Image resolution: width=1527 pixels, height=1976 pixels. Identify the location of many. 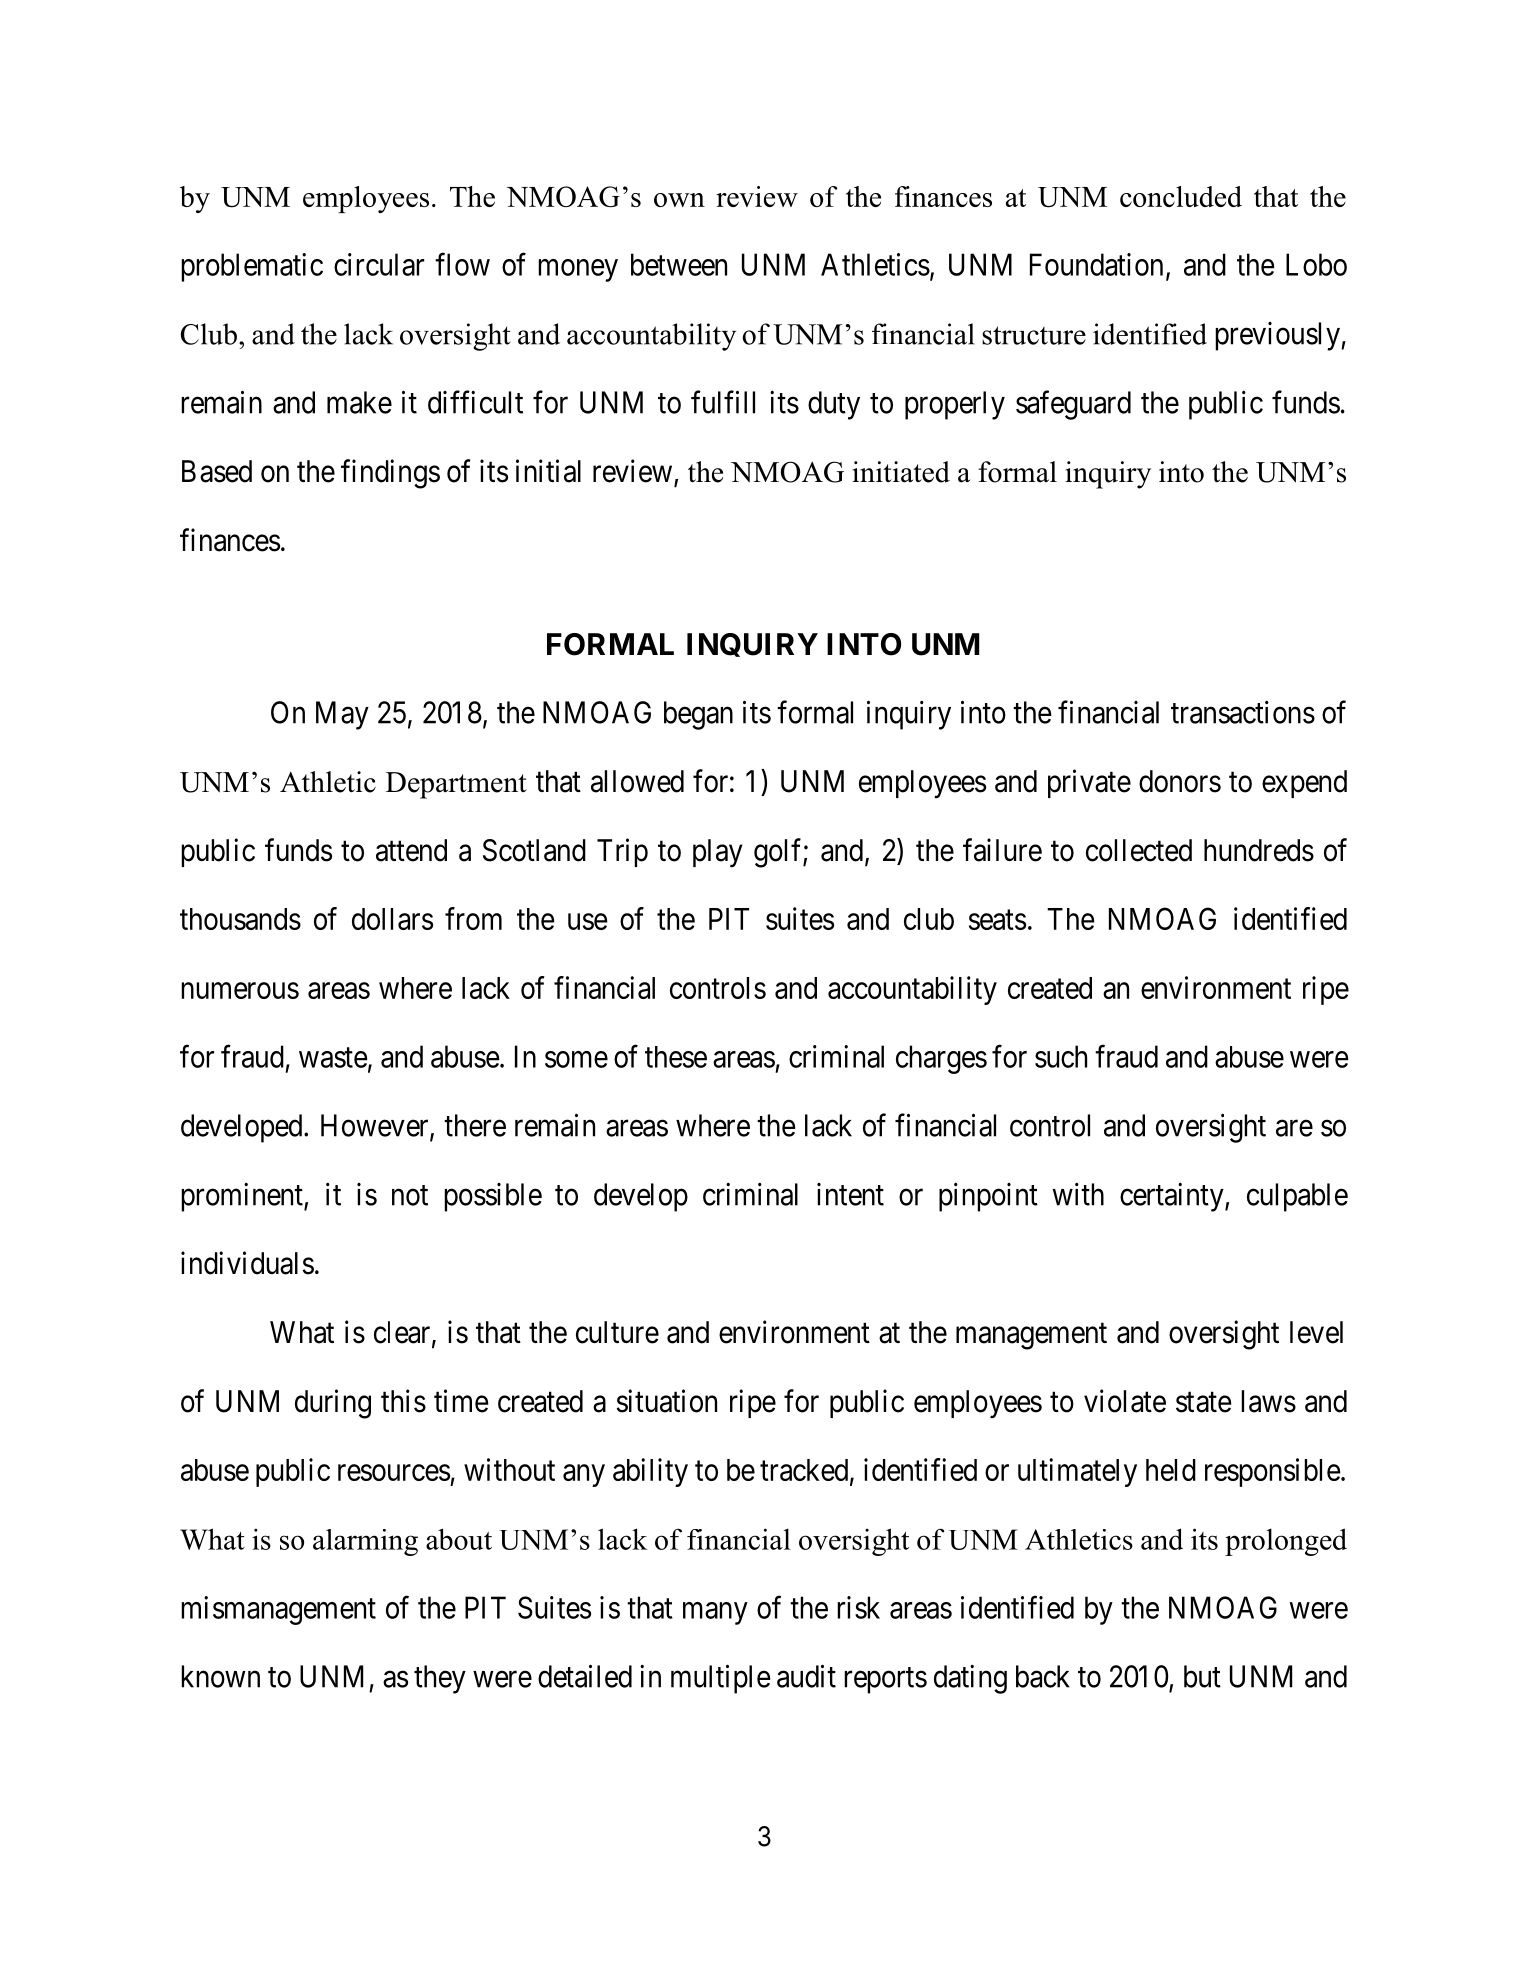
(715, 1613).
